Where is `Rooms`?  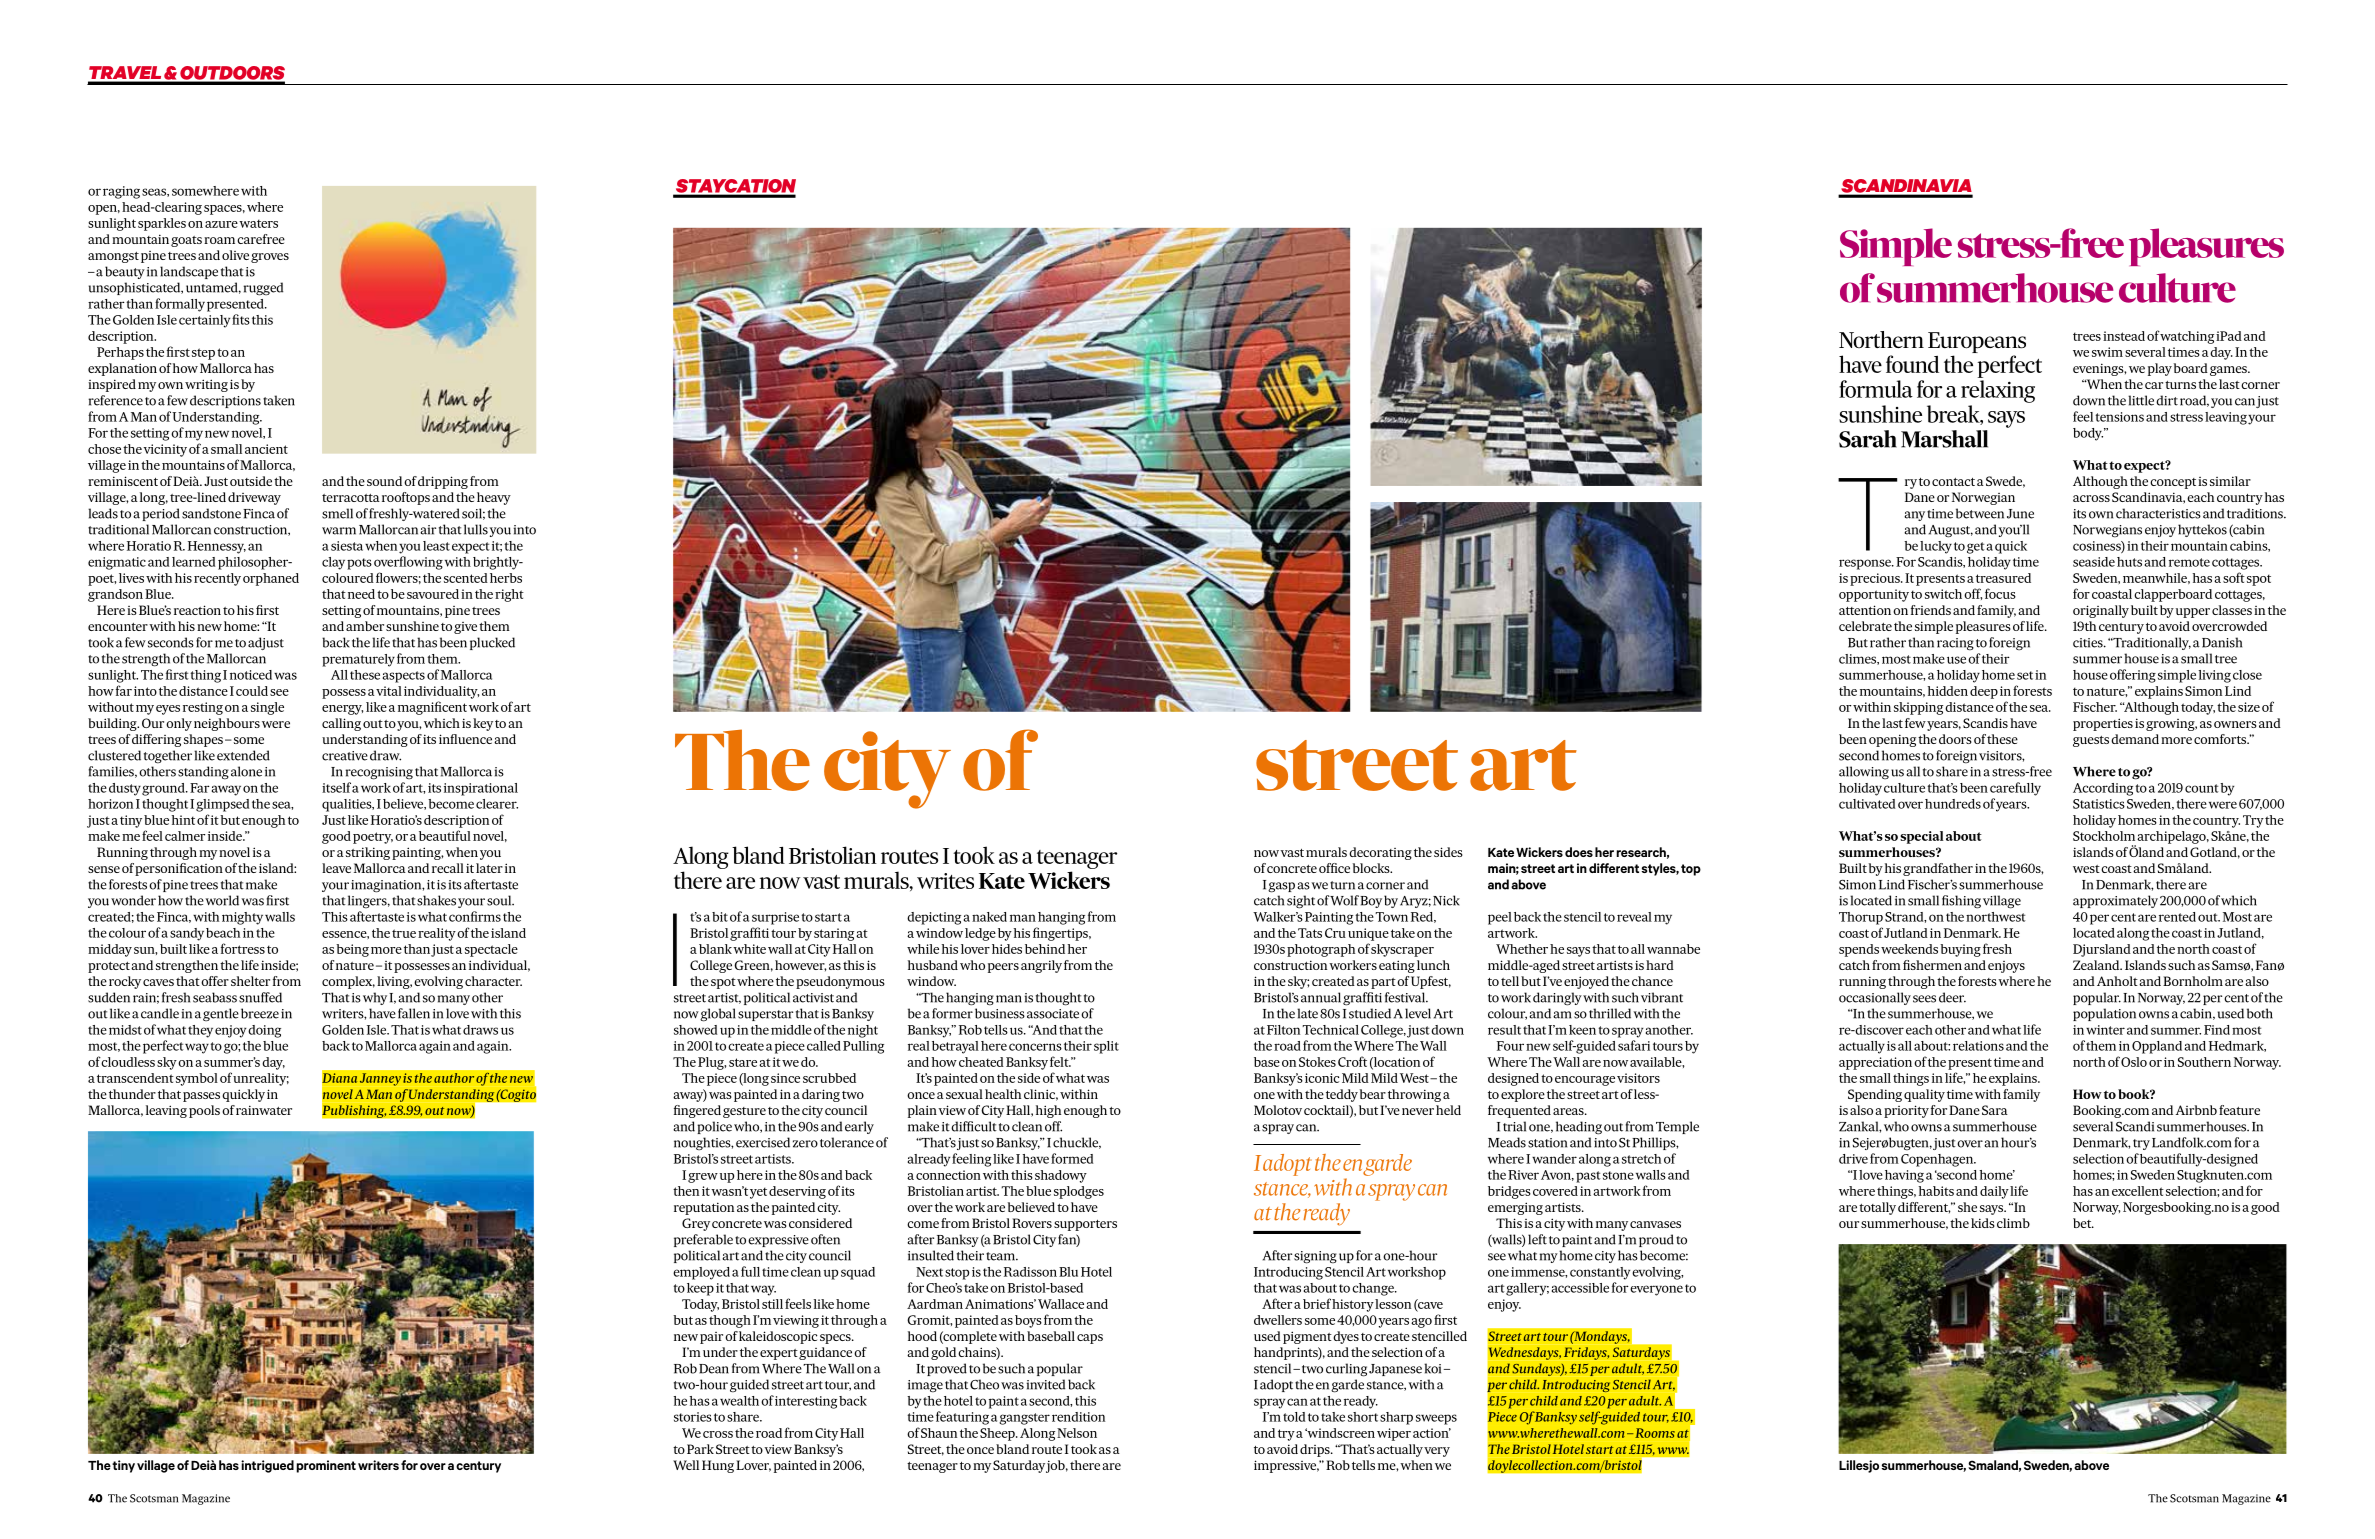
Rooms is located at coordinates (1655, 1433).
